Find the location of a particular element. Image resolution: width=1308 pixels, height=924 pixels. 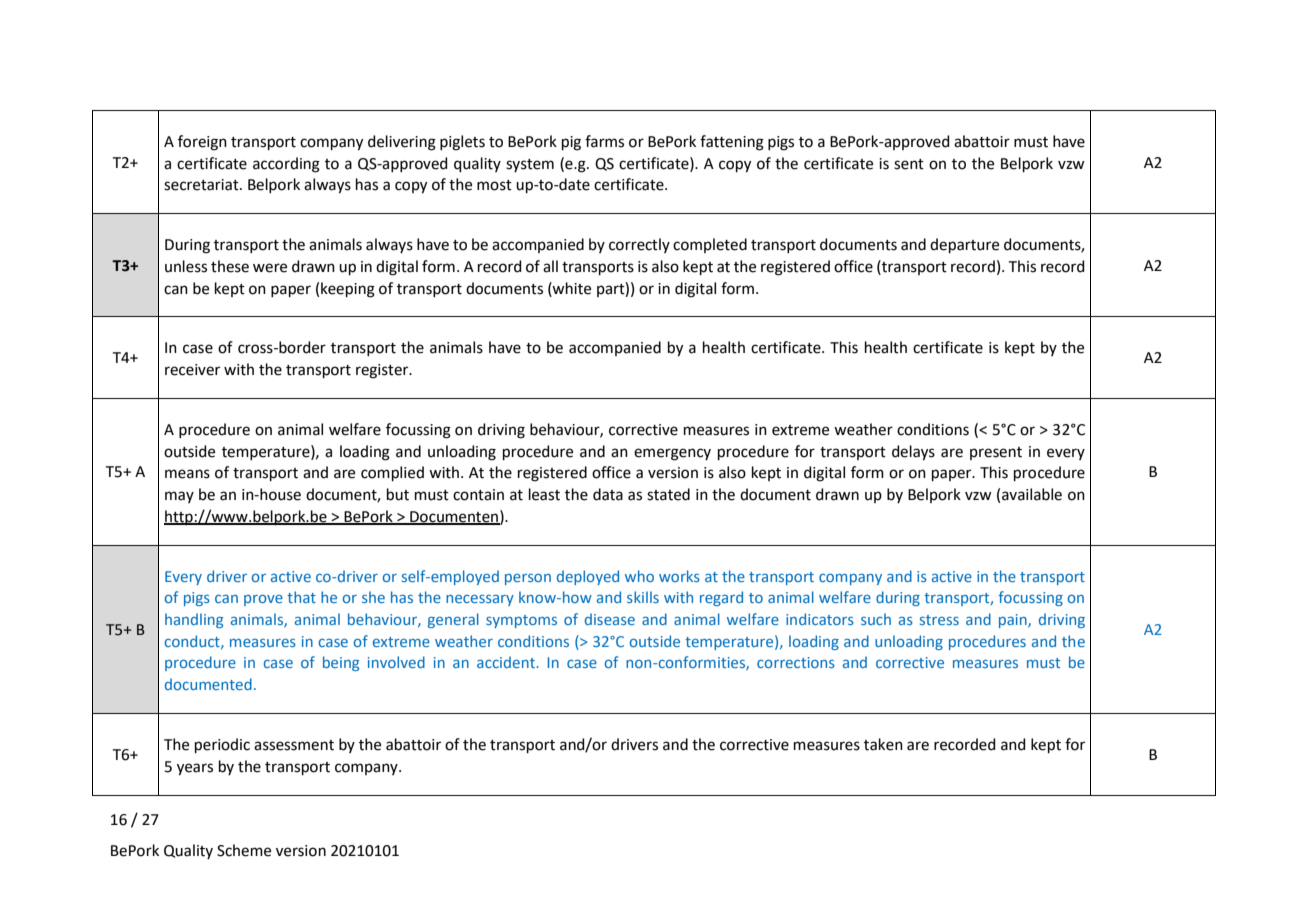

white is located at coordinates (571, 288).
